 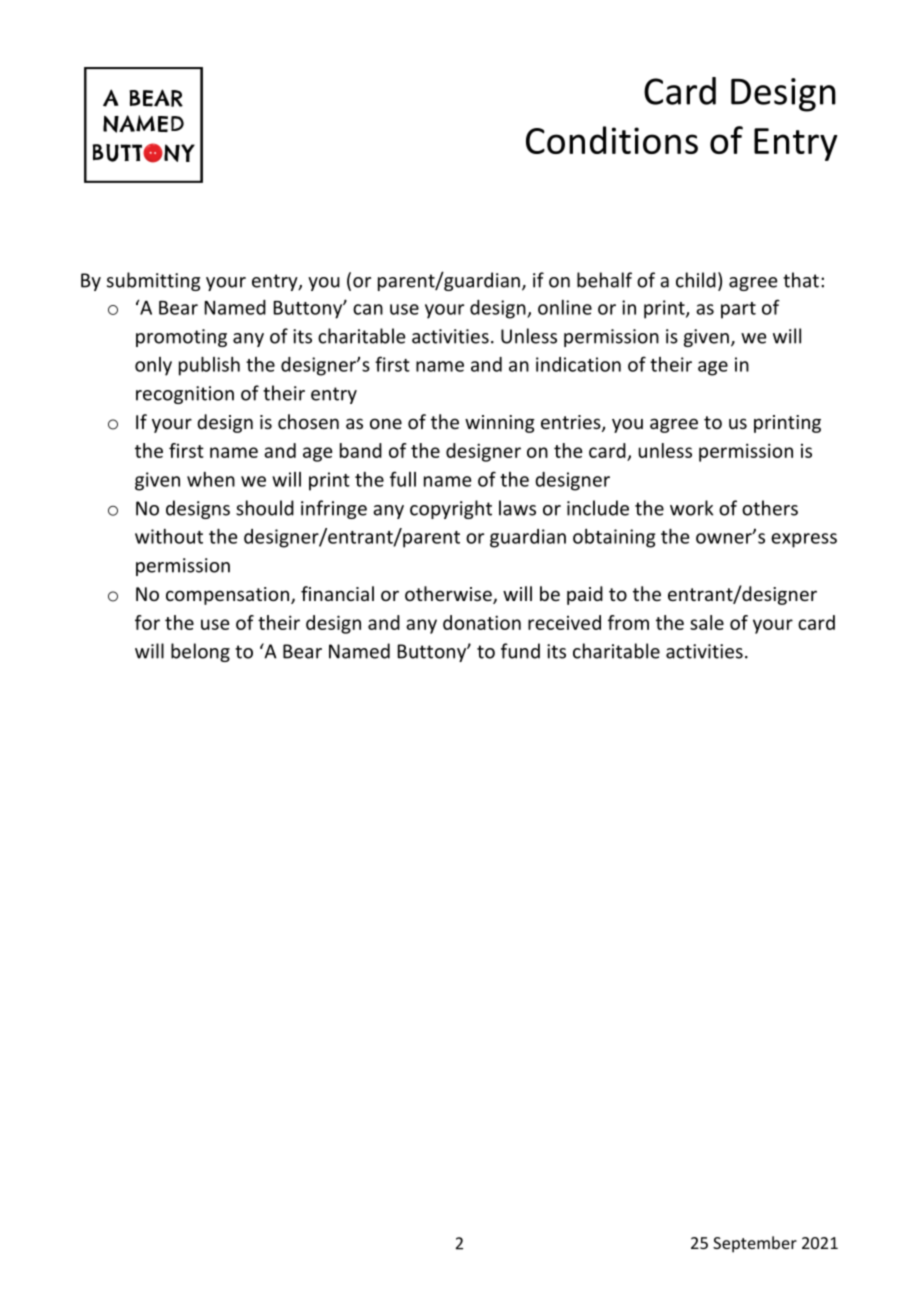 I want to click on child, so click(x=696, y=280).
